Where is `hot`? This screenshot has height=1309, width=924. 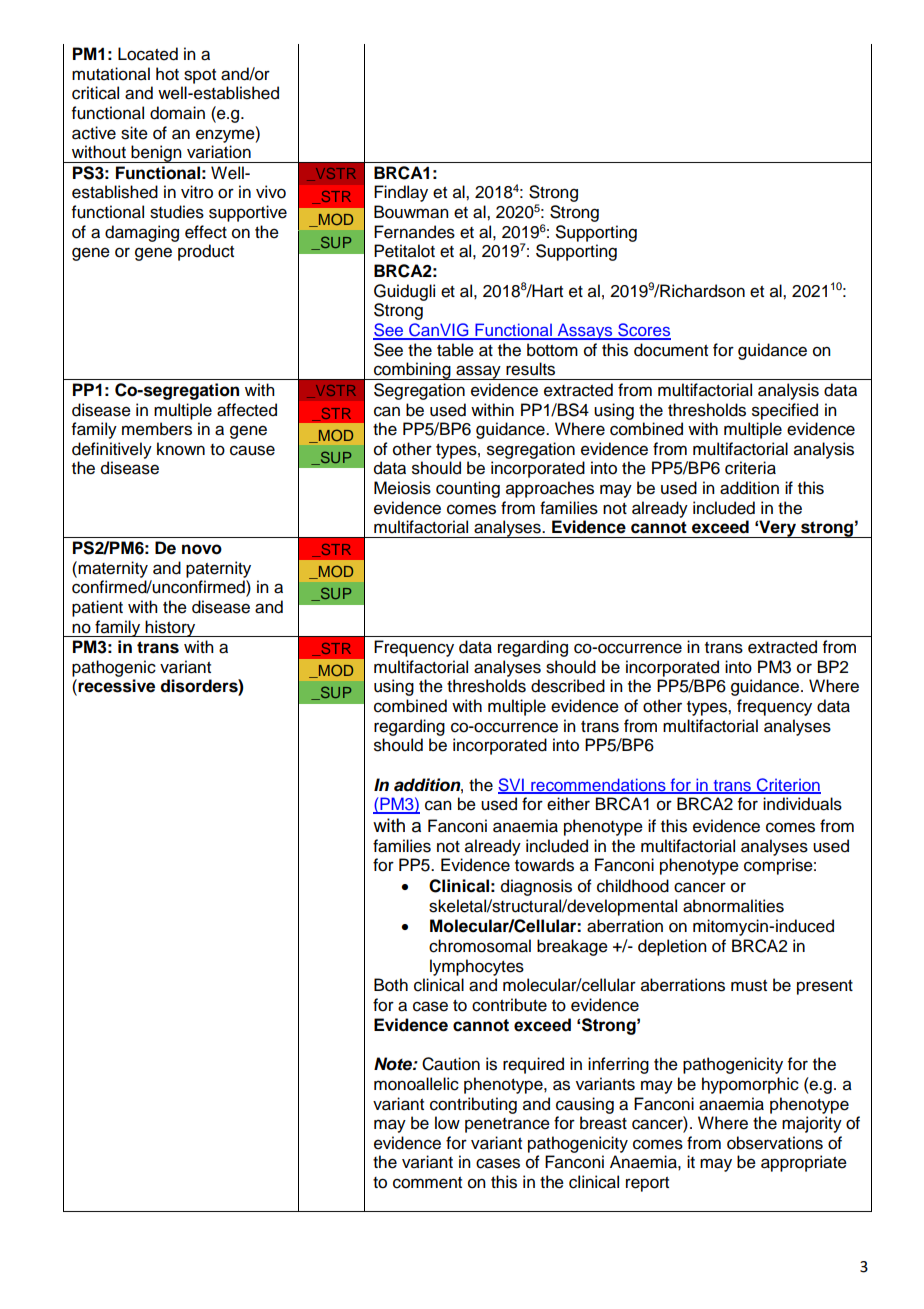
hot is located at coordinates (167, 74).
